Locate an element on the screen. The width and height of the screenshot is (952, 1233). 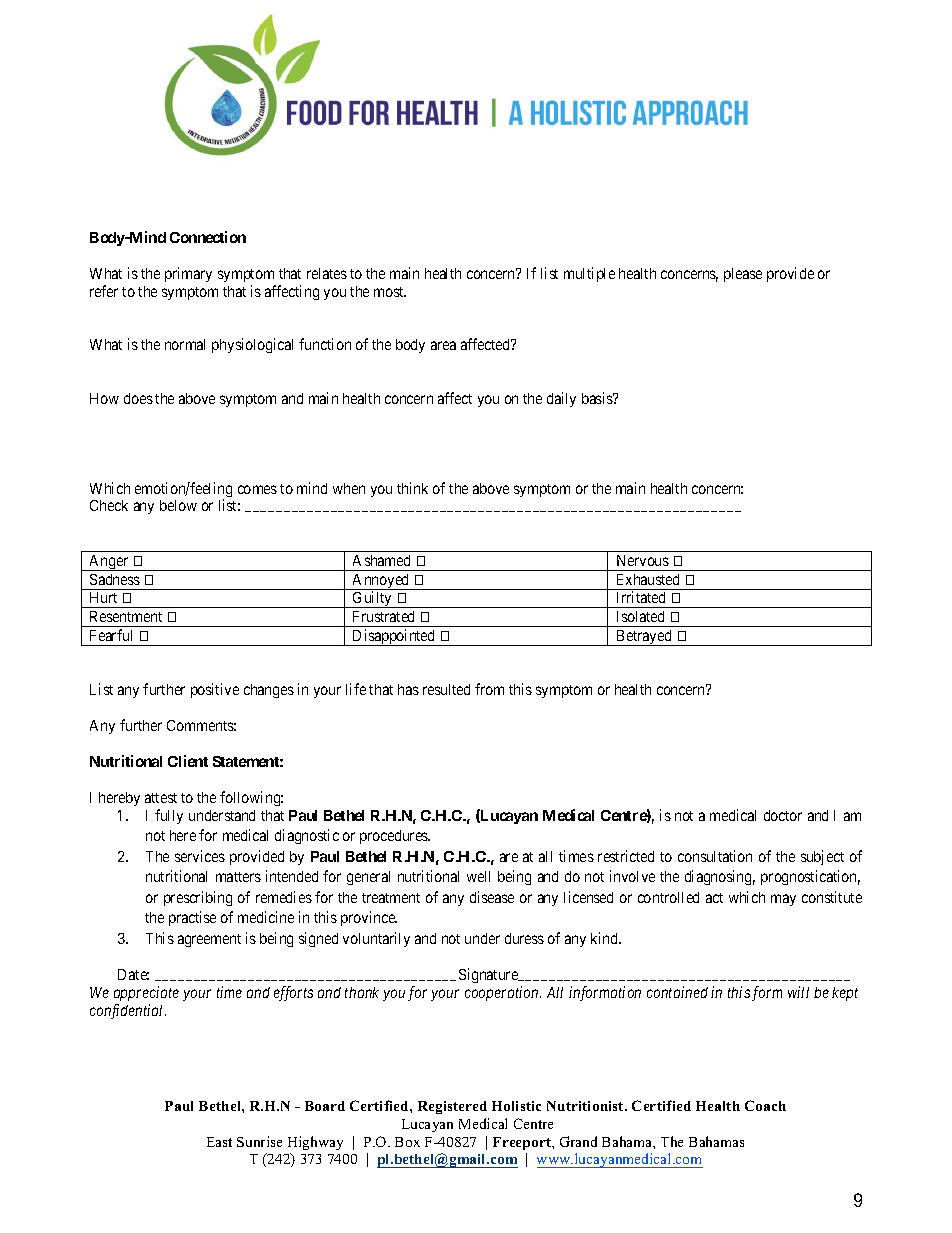
Coach is located at coordinates (765, 1105).
